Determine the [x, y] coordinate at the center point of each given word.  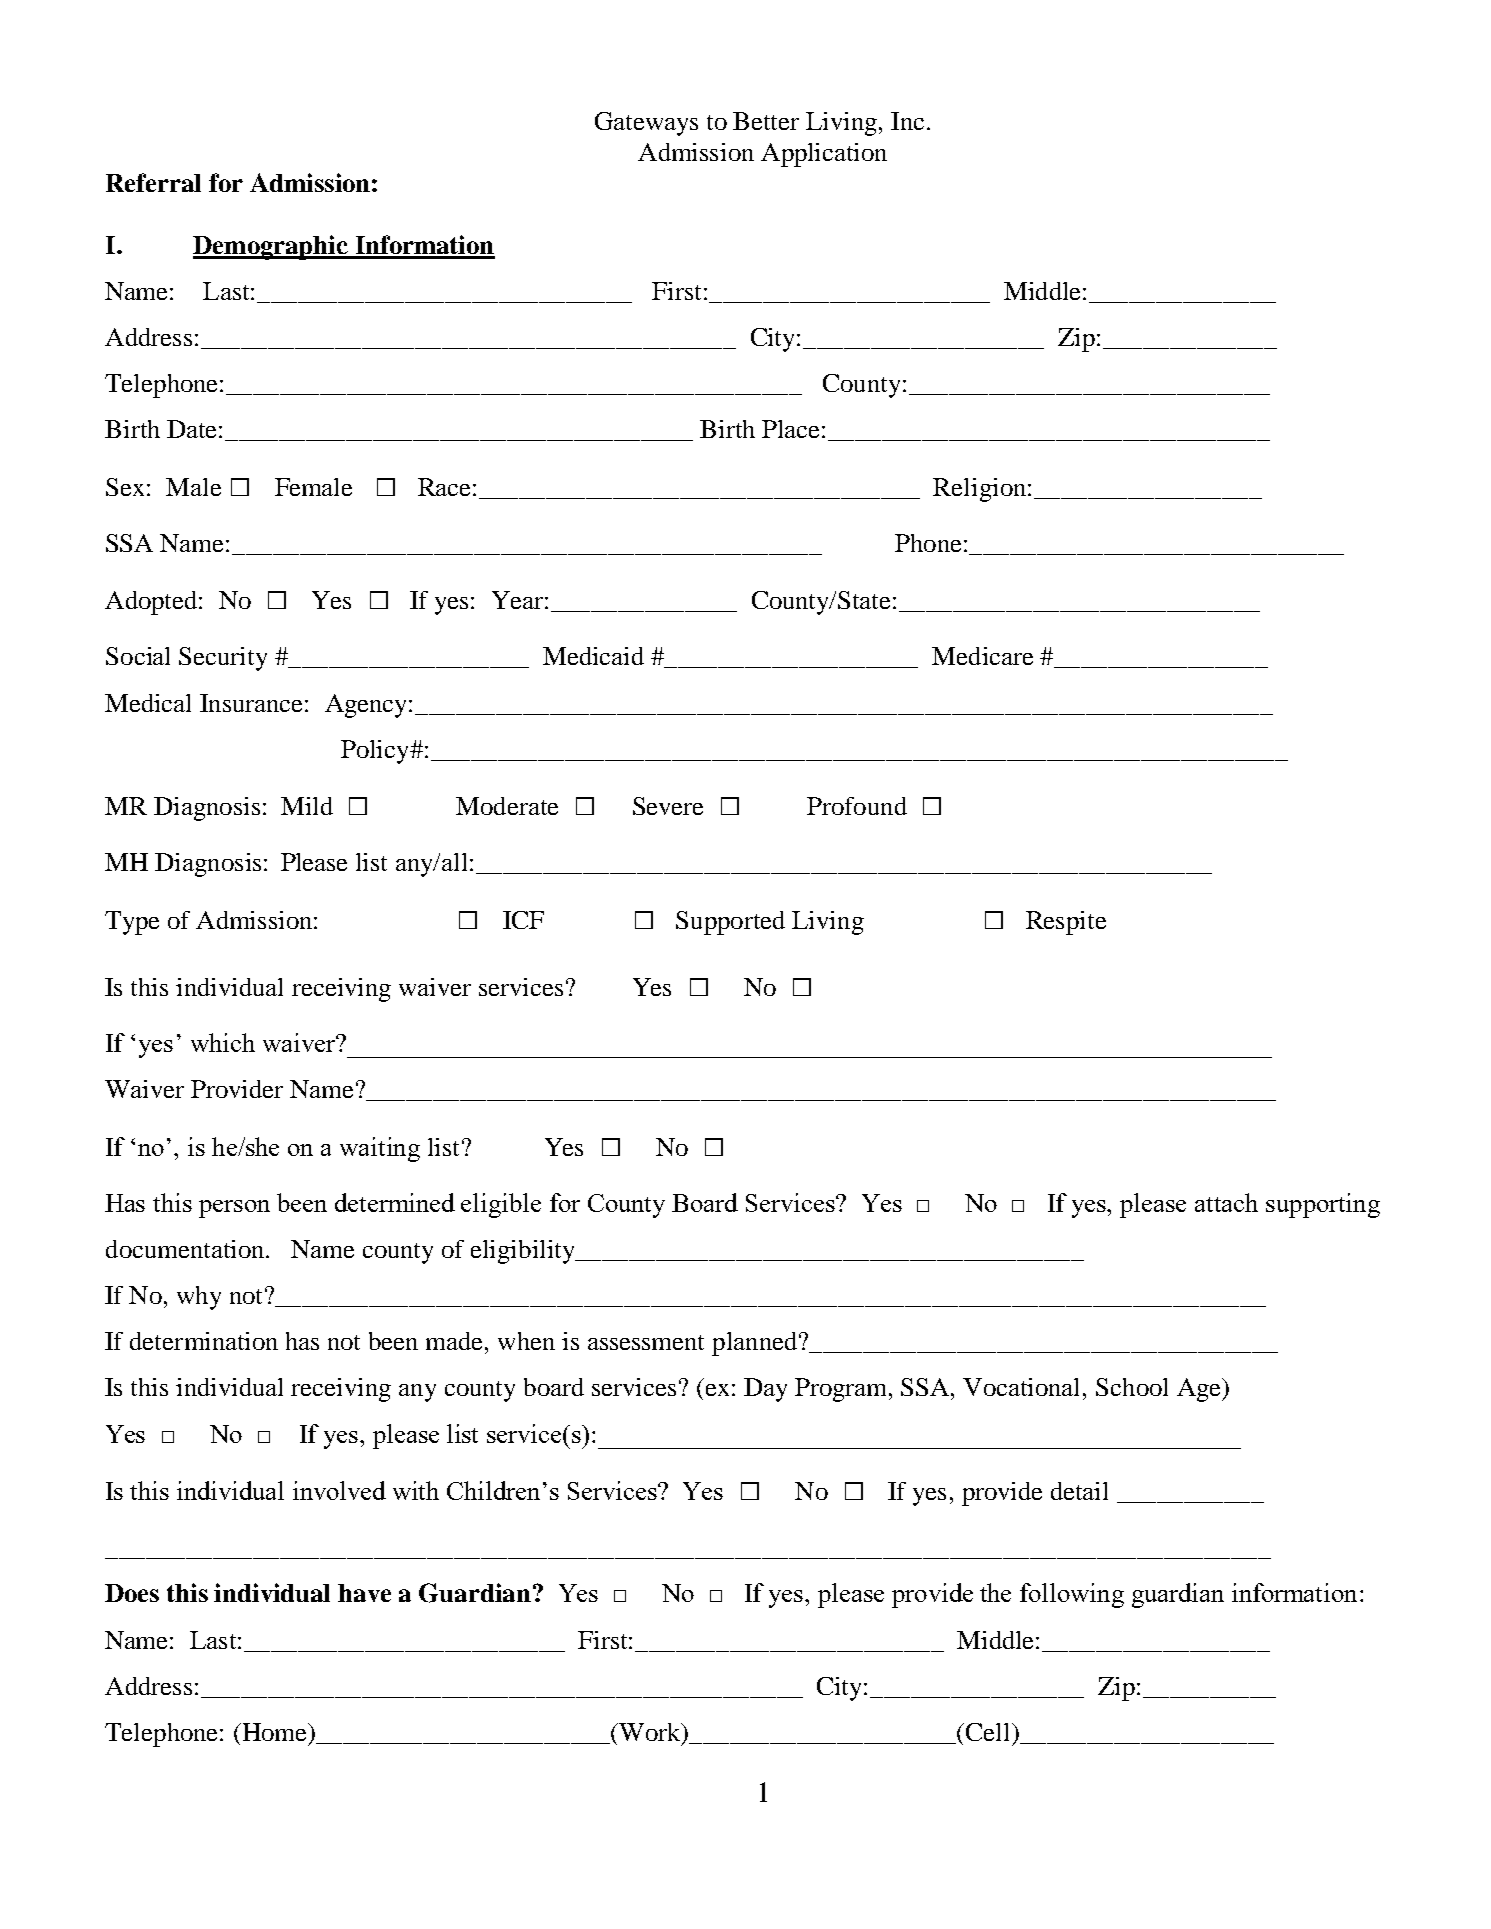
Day [765, 1390]
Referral [153, 182]
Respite [1066, 923]
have [364, 1593]
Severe [668, 806]
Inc [907, 121]
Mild [307, 806]
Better [766, 121]
